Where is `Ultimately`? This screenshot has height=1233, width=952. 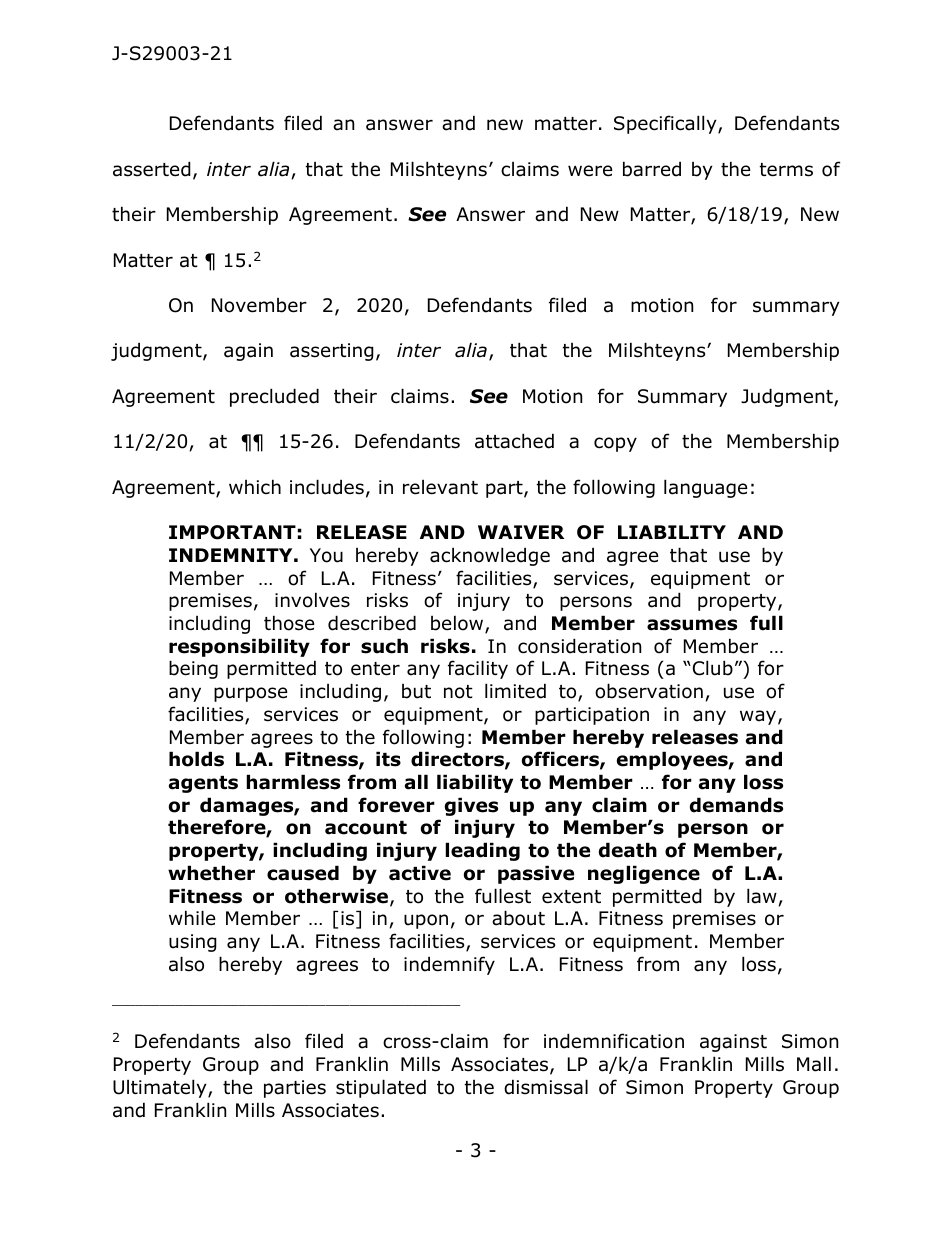 Ultimately is located at coordinates (161, 1088).
